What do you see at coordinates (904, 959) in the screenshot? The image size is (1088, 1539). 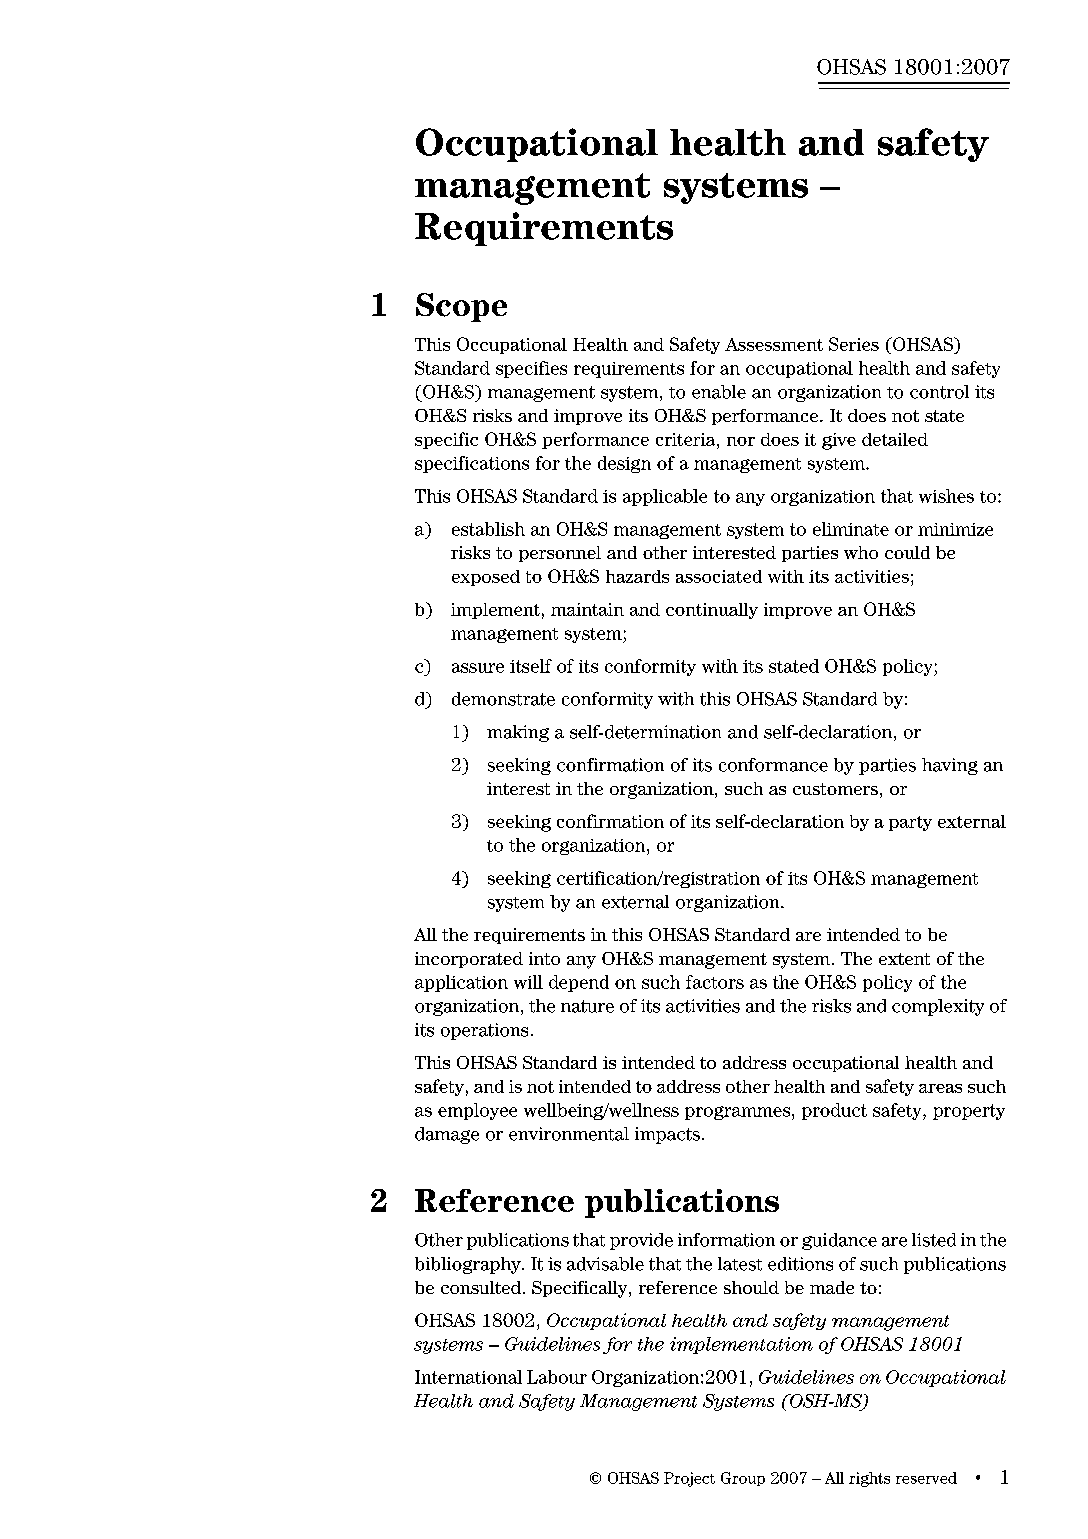 I see `extent` at bounding box center [904, 959].
